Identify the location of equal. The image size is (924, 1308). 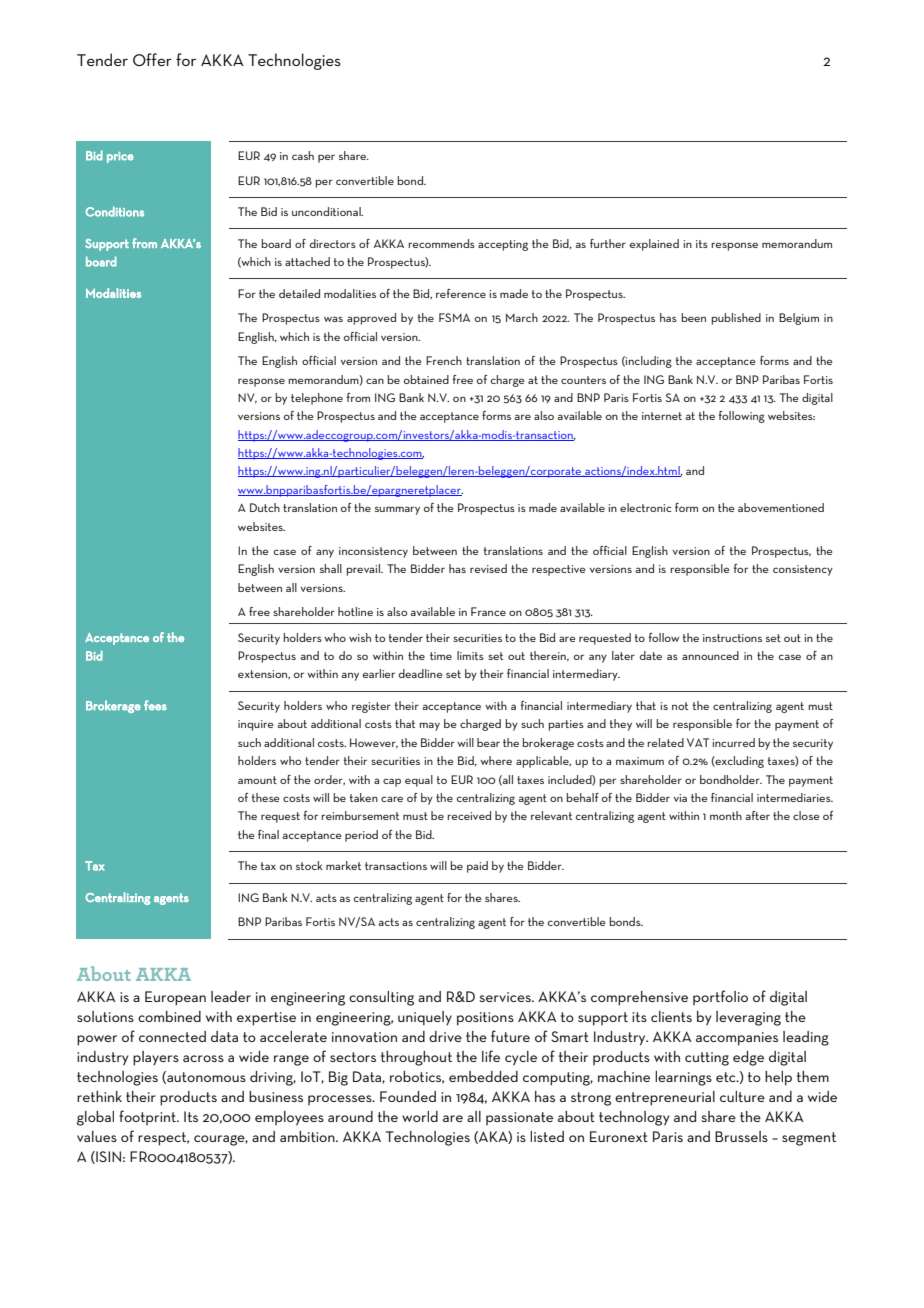
(419, 781).
